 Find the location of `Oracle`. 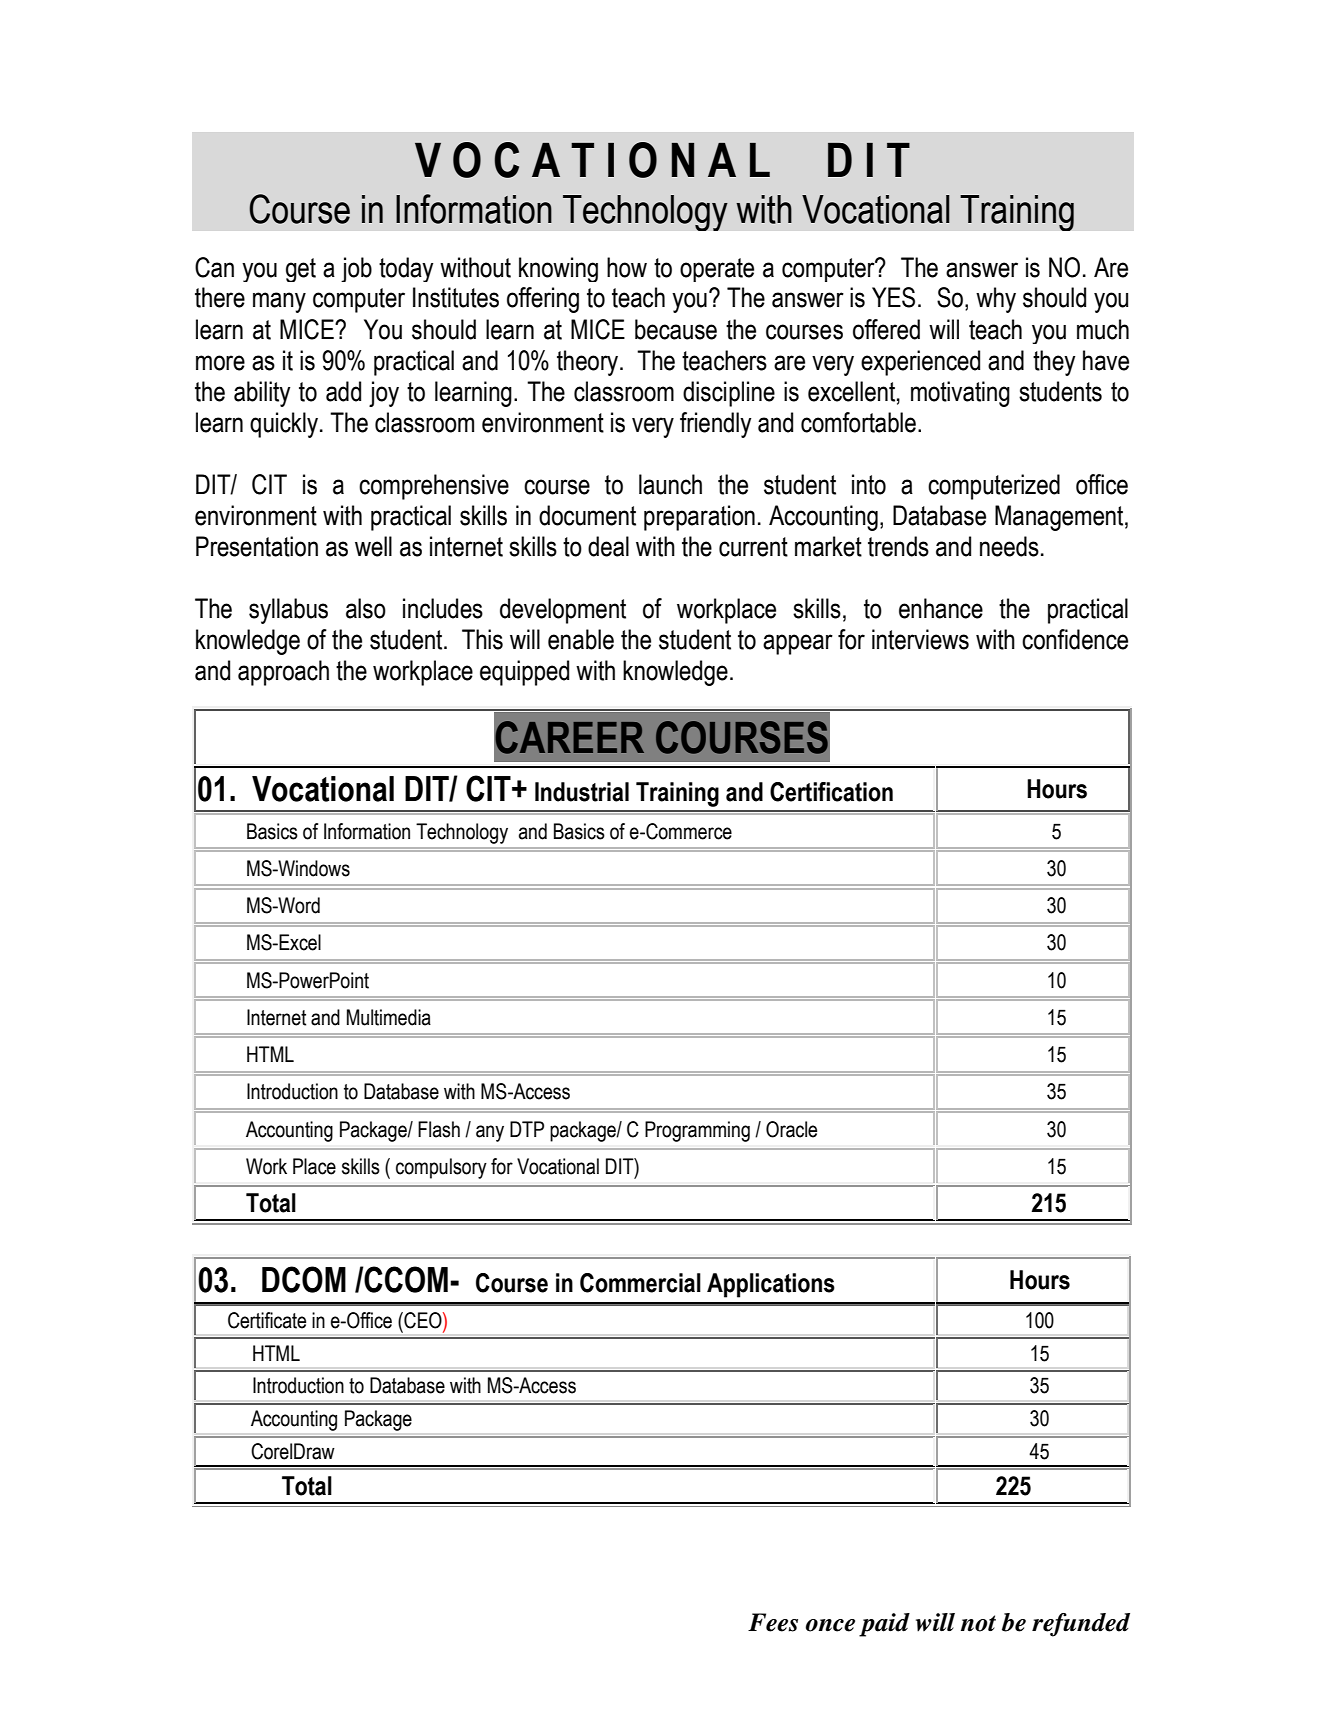

Oracle is located at coordinates (791, 1129).
